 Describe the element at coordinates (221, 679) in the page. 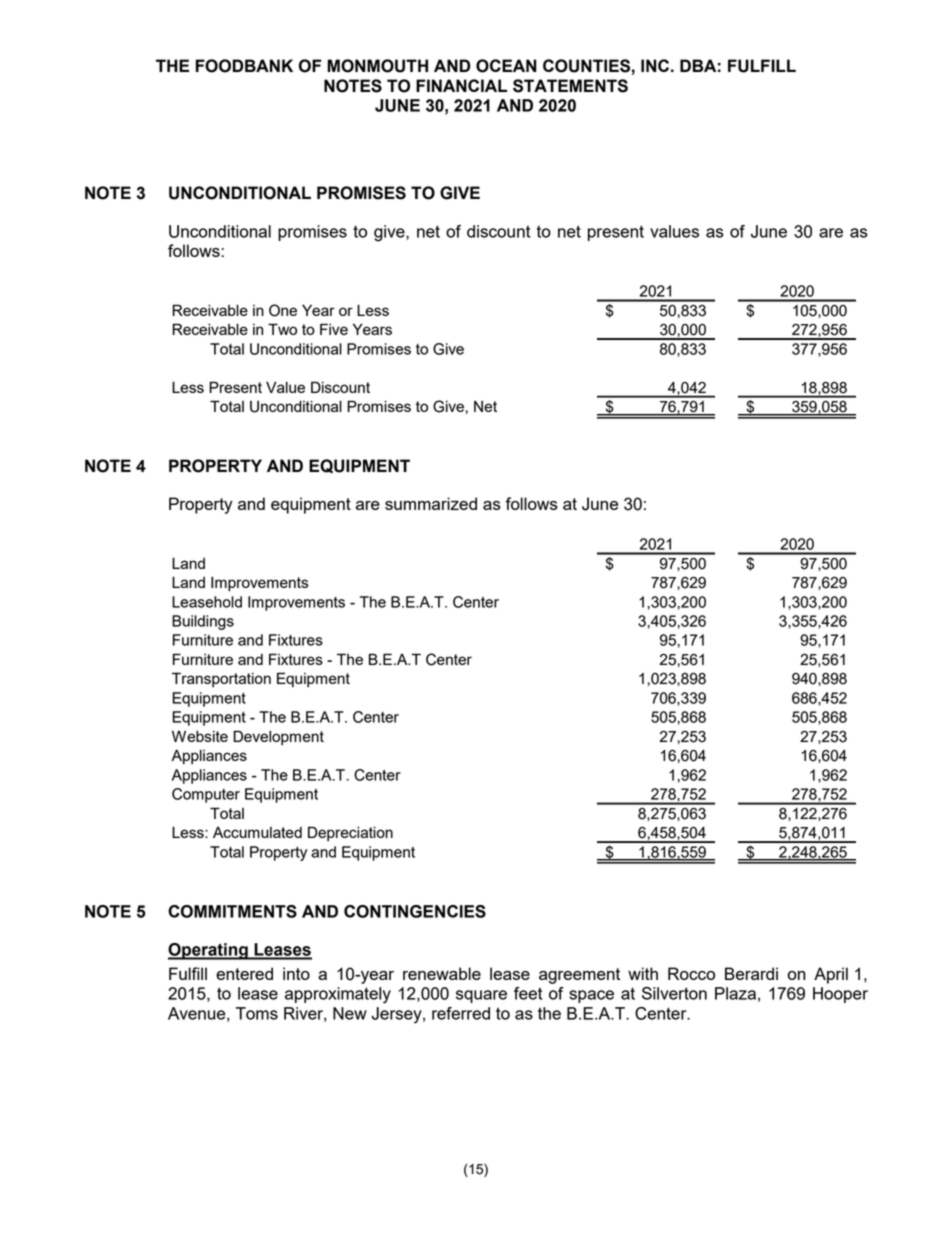

I see `Transportation` at that location.
